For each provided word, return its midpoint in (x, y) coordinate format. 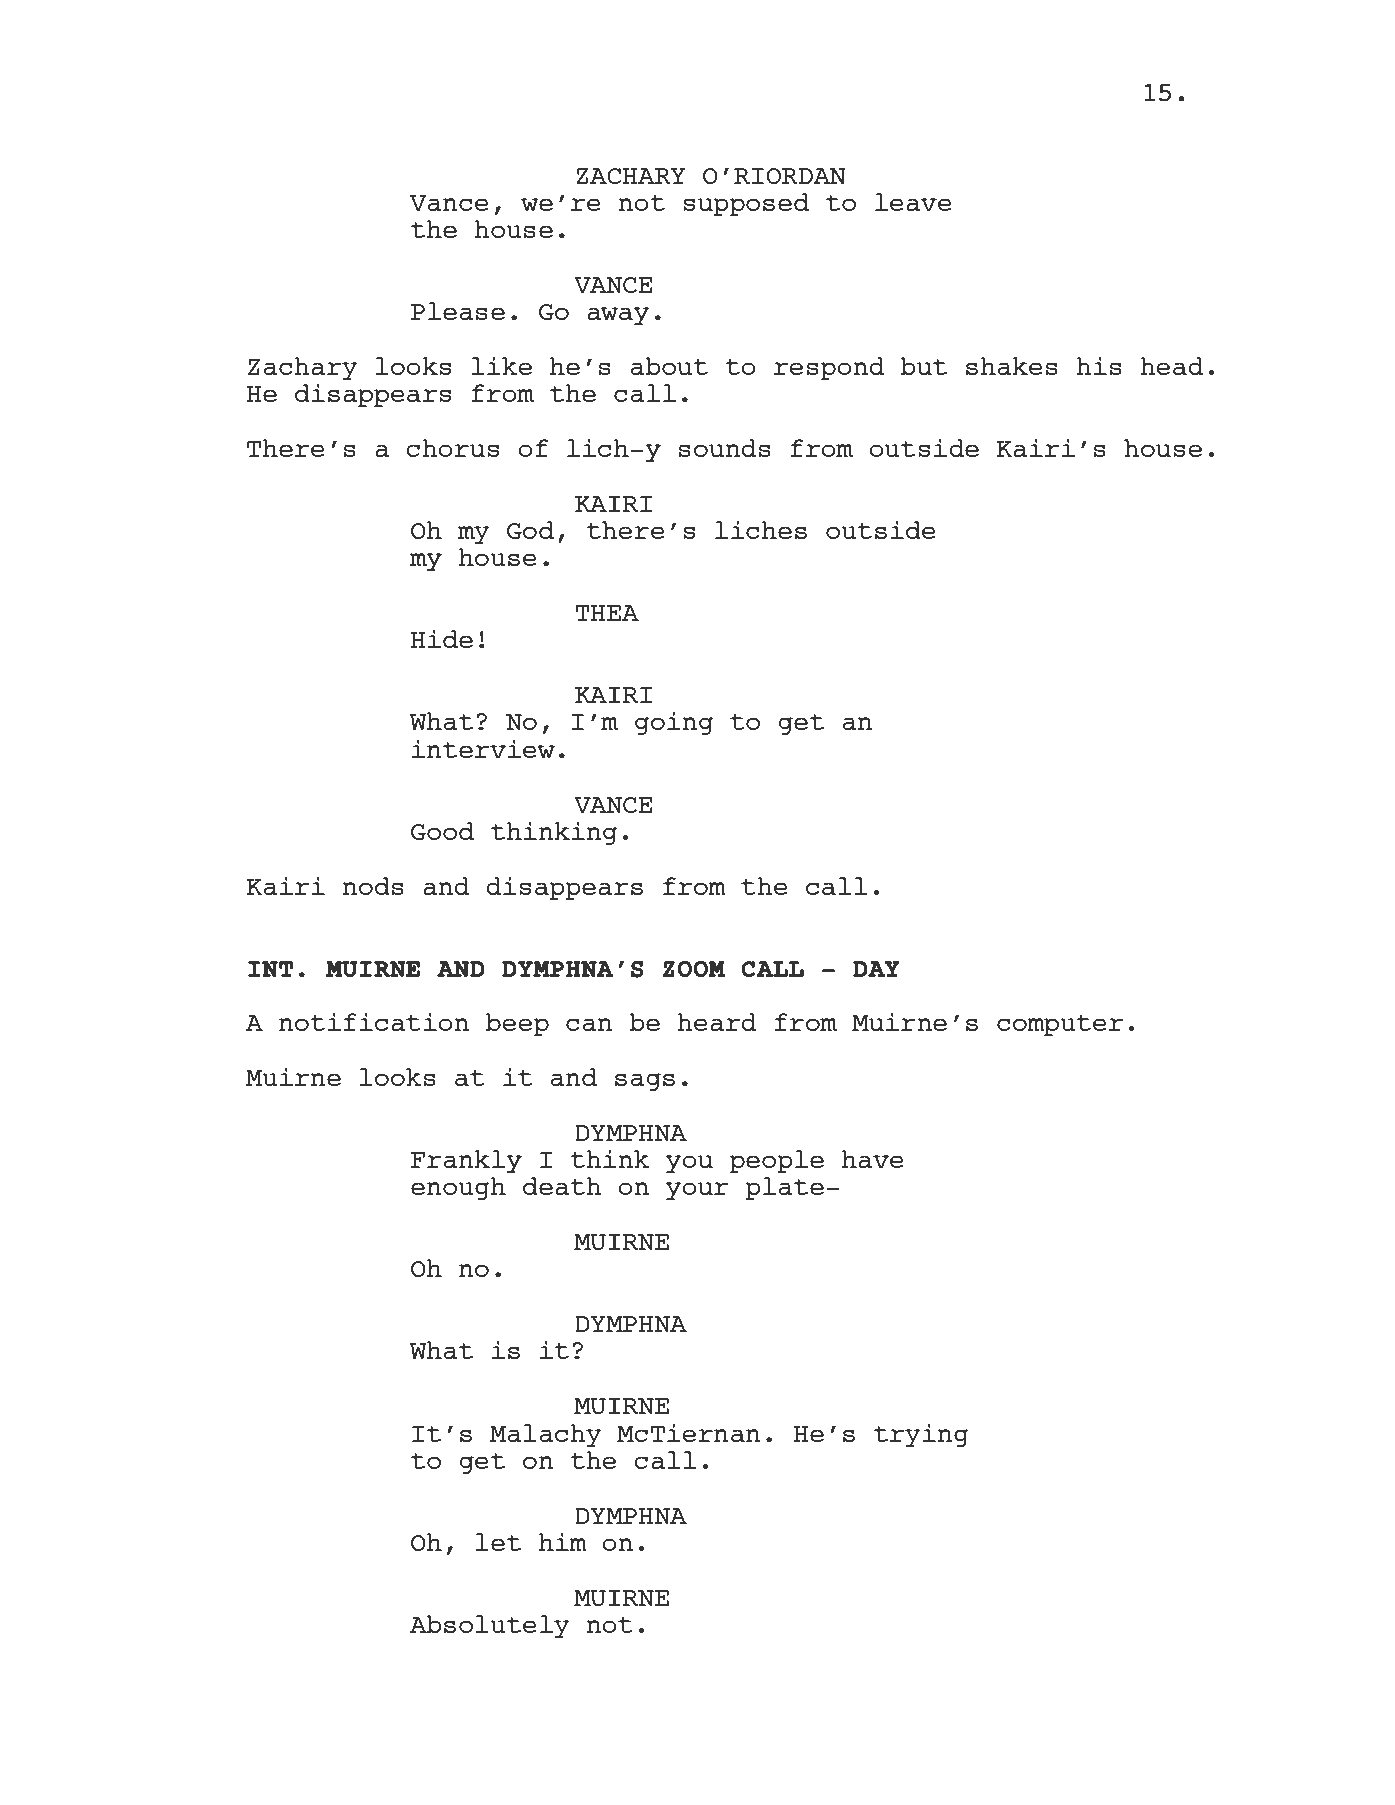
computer (1060, 1025)
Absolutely (490, 1626)
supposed (746, 204)
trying (921, 1435)
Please (458, 311)
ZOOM (694, 968)
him (563, 1541)
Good (442, 831)
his (1099, 365)
